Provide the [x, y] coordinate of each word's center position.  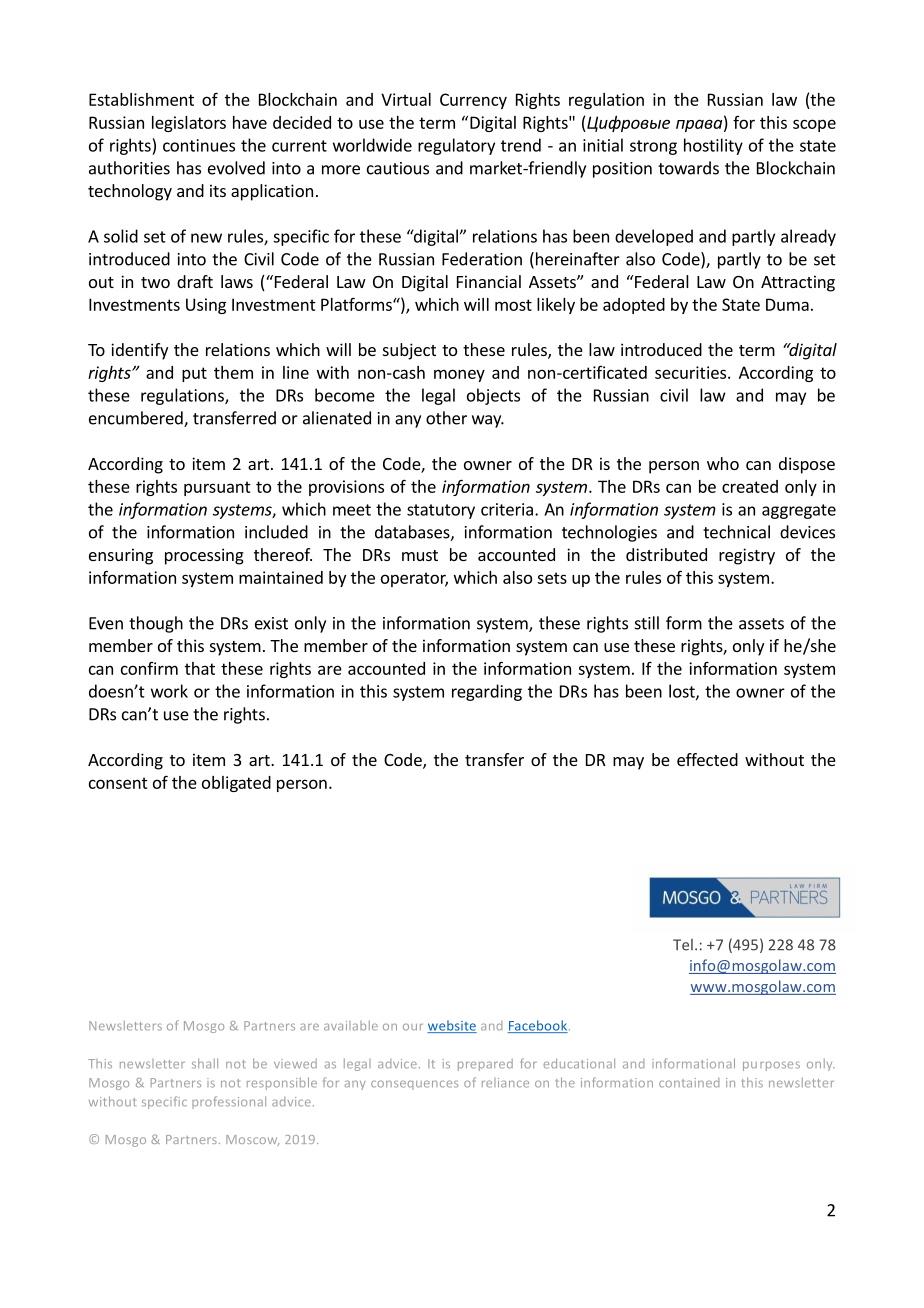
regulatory [456, 146]
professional [229, 1102]
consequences [414, 1085]
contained [689, 1083]
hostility [713, 146]
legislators [189, 124]
